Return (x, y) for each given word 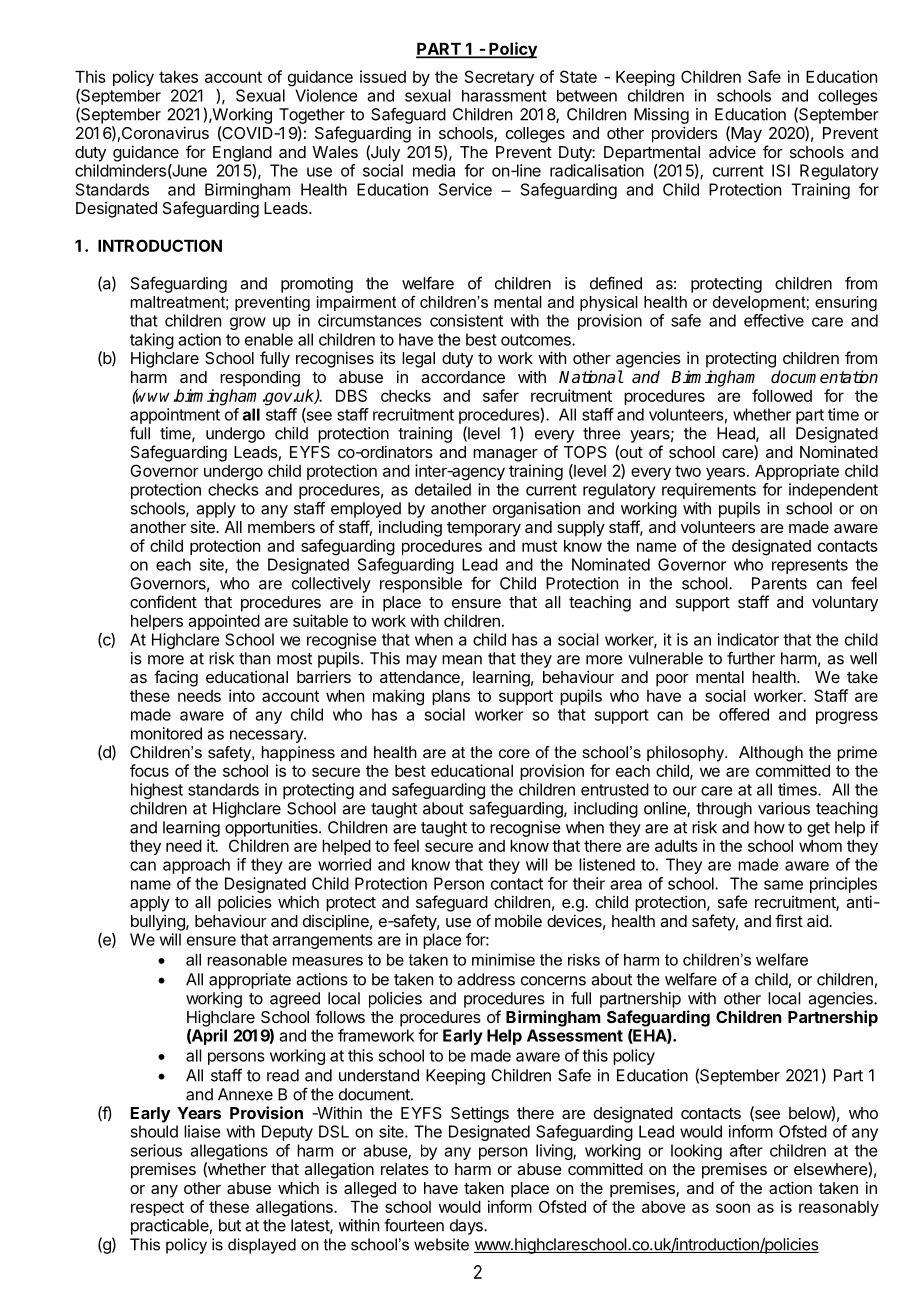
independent (833, 491)
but (230, 1225)
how (769, 827)
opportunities (272, 829)
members (281, 527)
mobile (518, 920)
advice (732, 151)
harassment (504, 96)
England (242, 154)
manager (505, 455)
